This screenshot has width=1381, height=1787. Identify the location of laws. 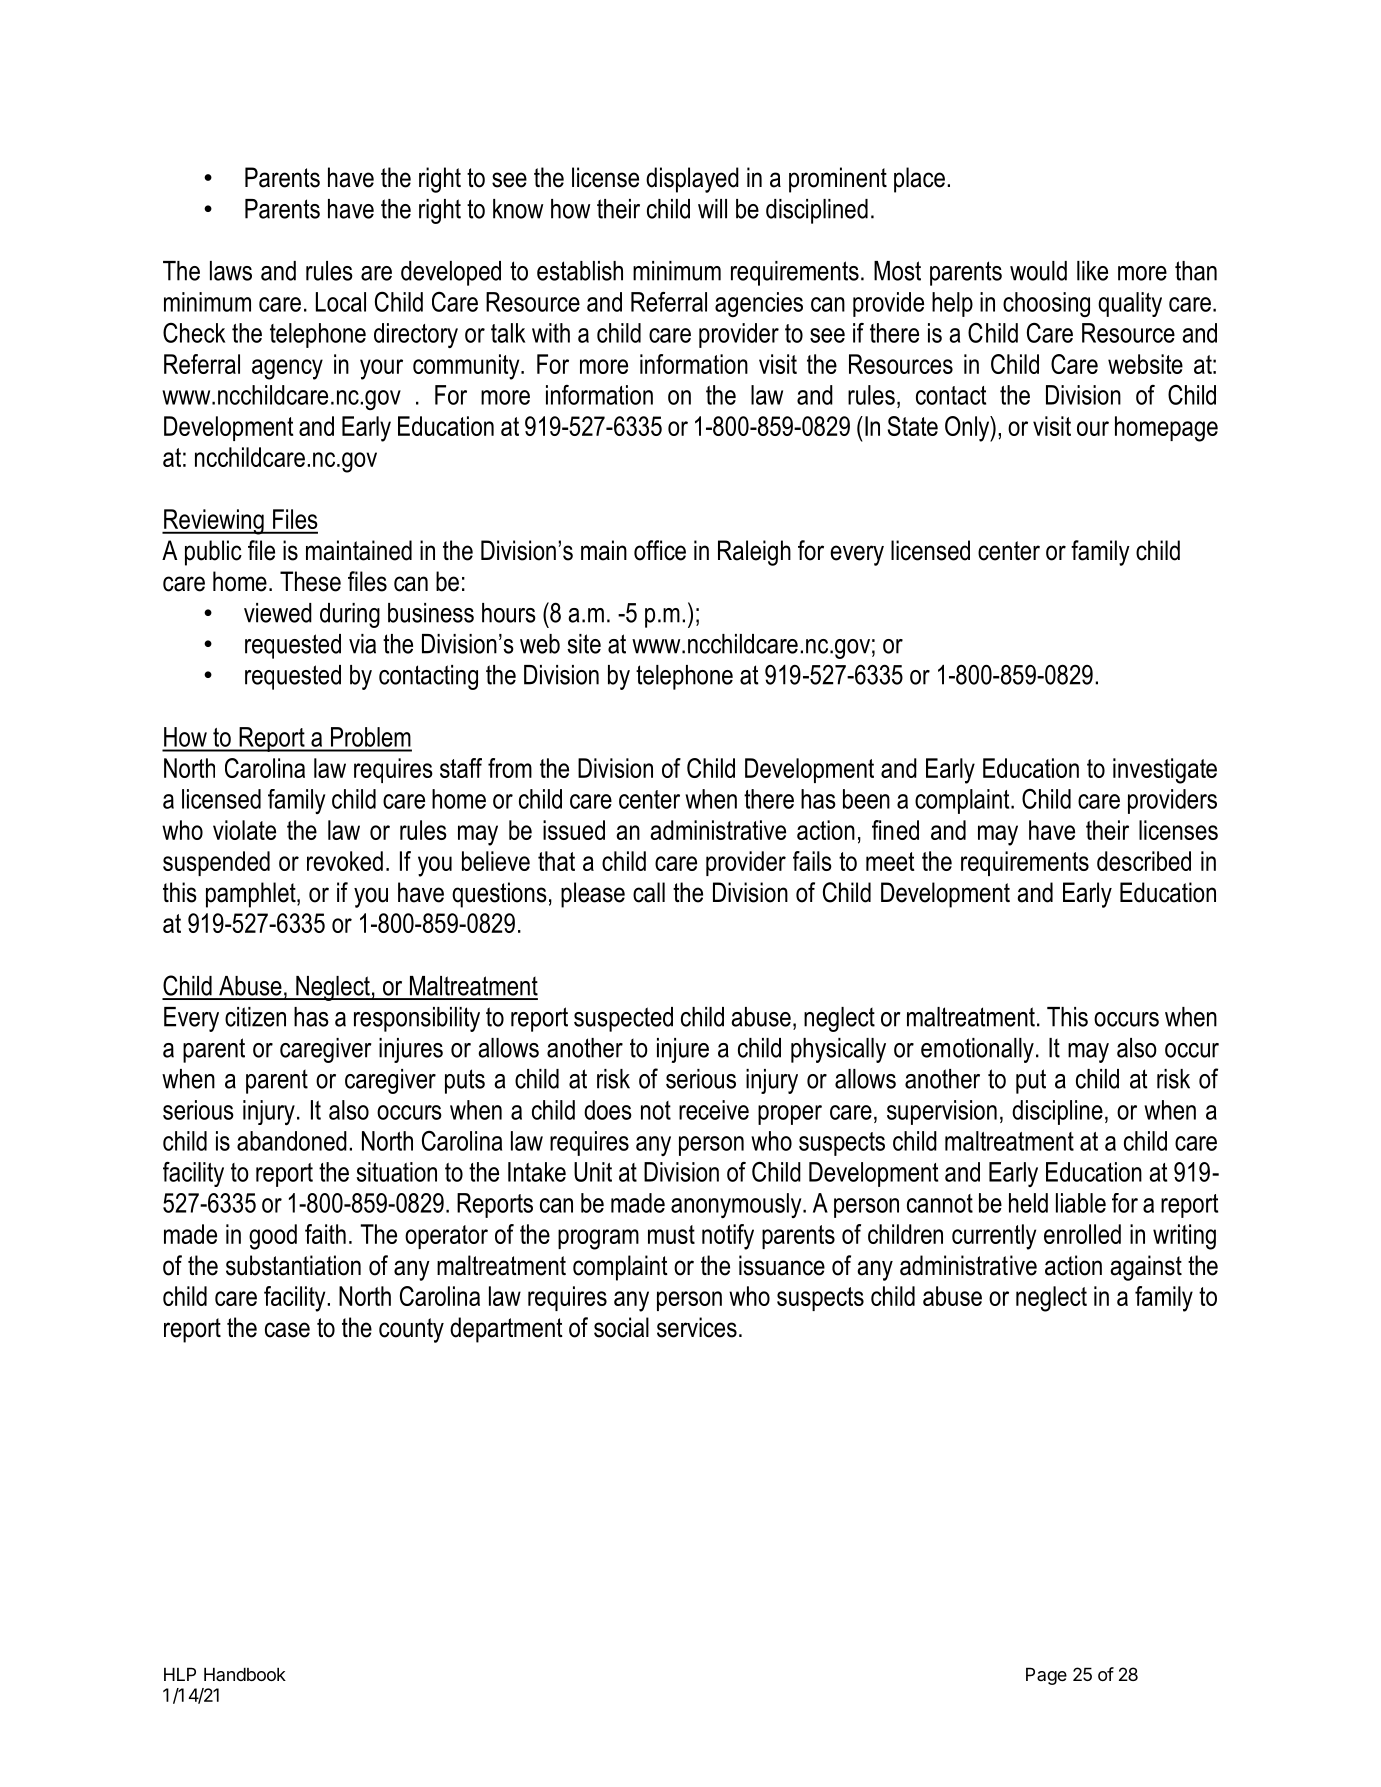
(231, 271).
